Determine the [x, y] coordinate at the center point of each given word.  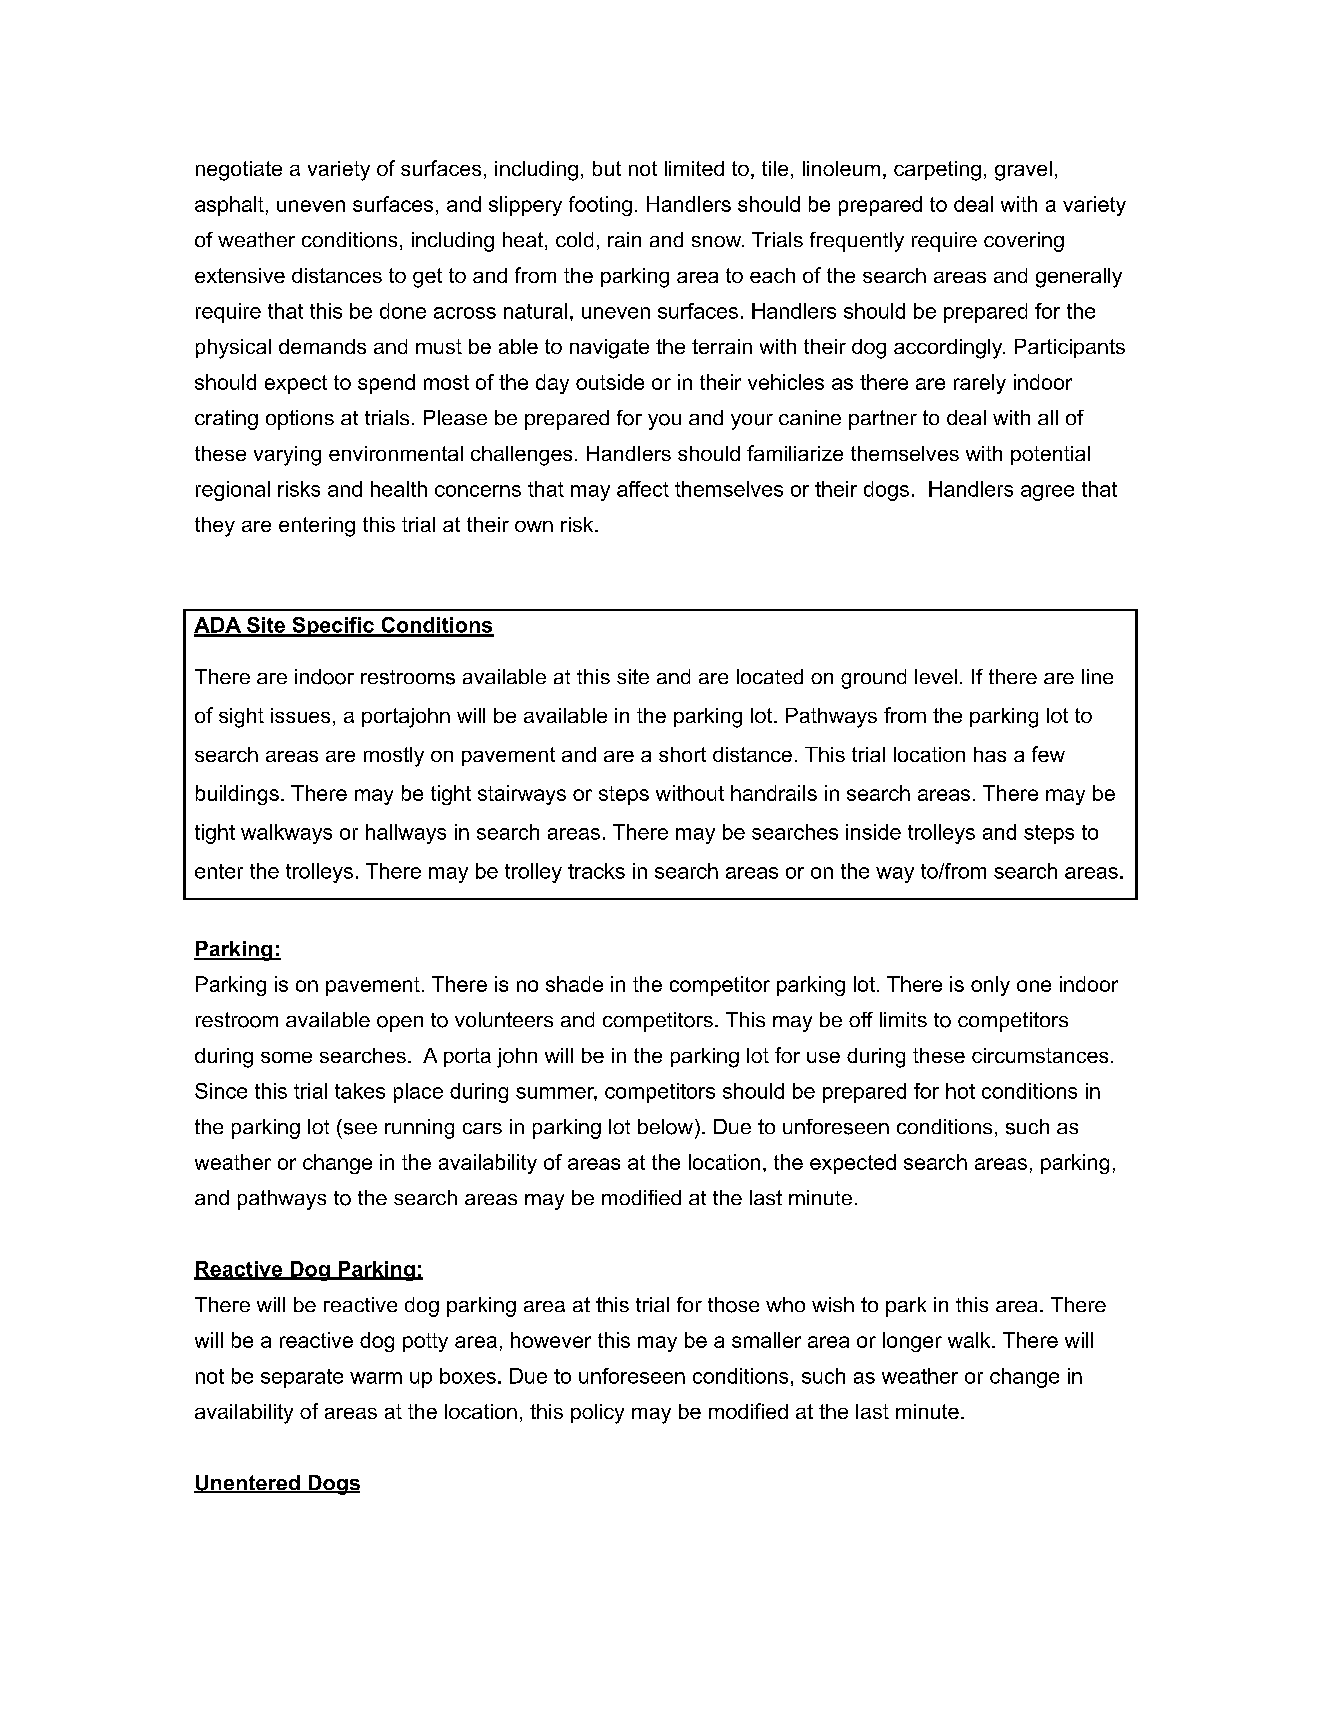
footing [600, 206]
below [667, 1127]
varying [287, 456]
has [990, 754]
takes [360, 1091]
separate [302, 1378]
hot [960, 1091]
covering [1024, 242]
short [682, 754]
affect [643, 489]
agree [1047, 493]
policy [597, 1414]
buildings [237, 795]
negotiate [239, 171]
